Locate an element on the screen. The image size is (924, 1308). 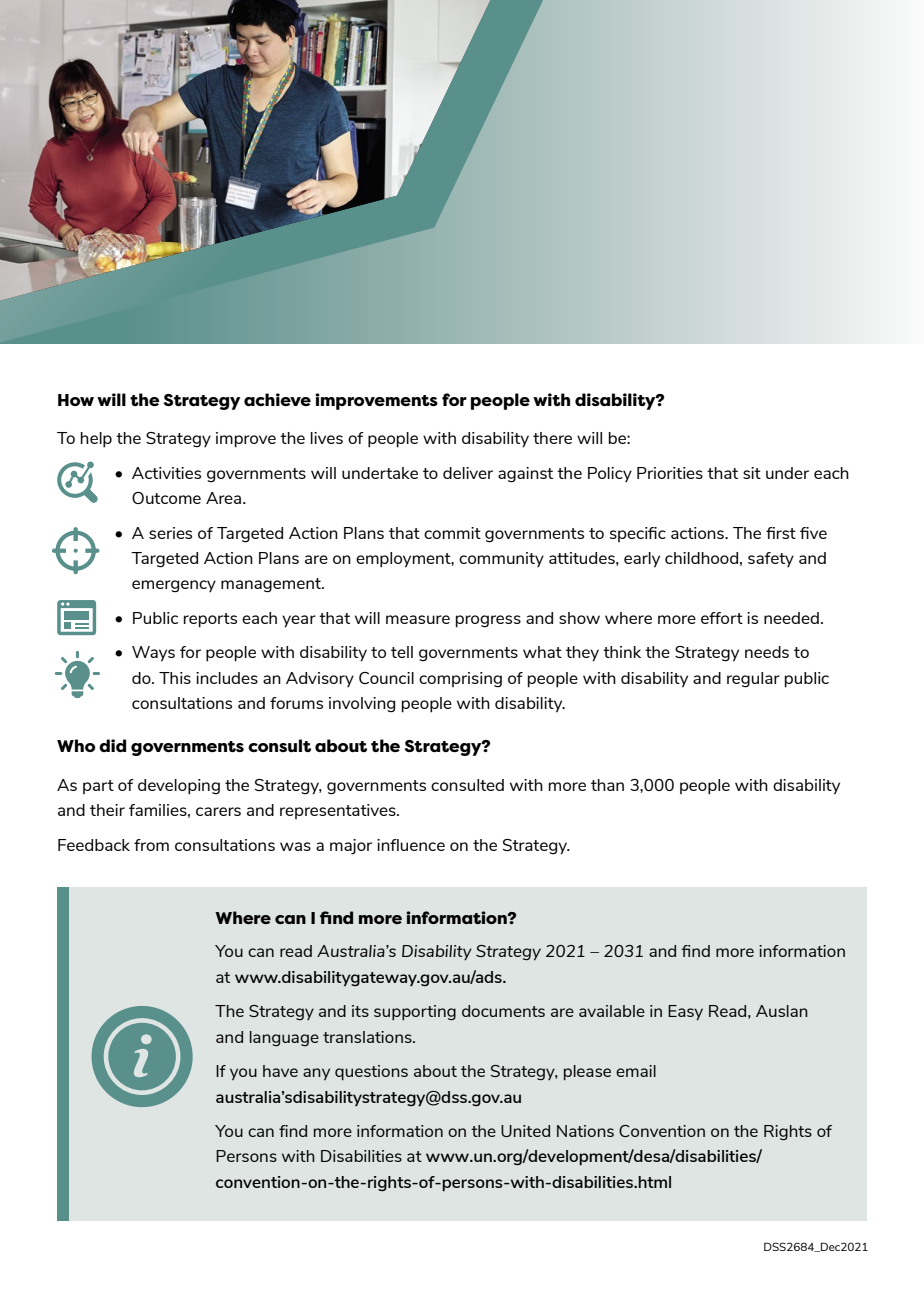
commit is located at coordinates (452, 533).
